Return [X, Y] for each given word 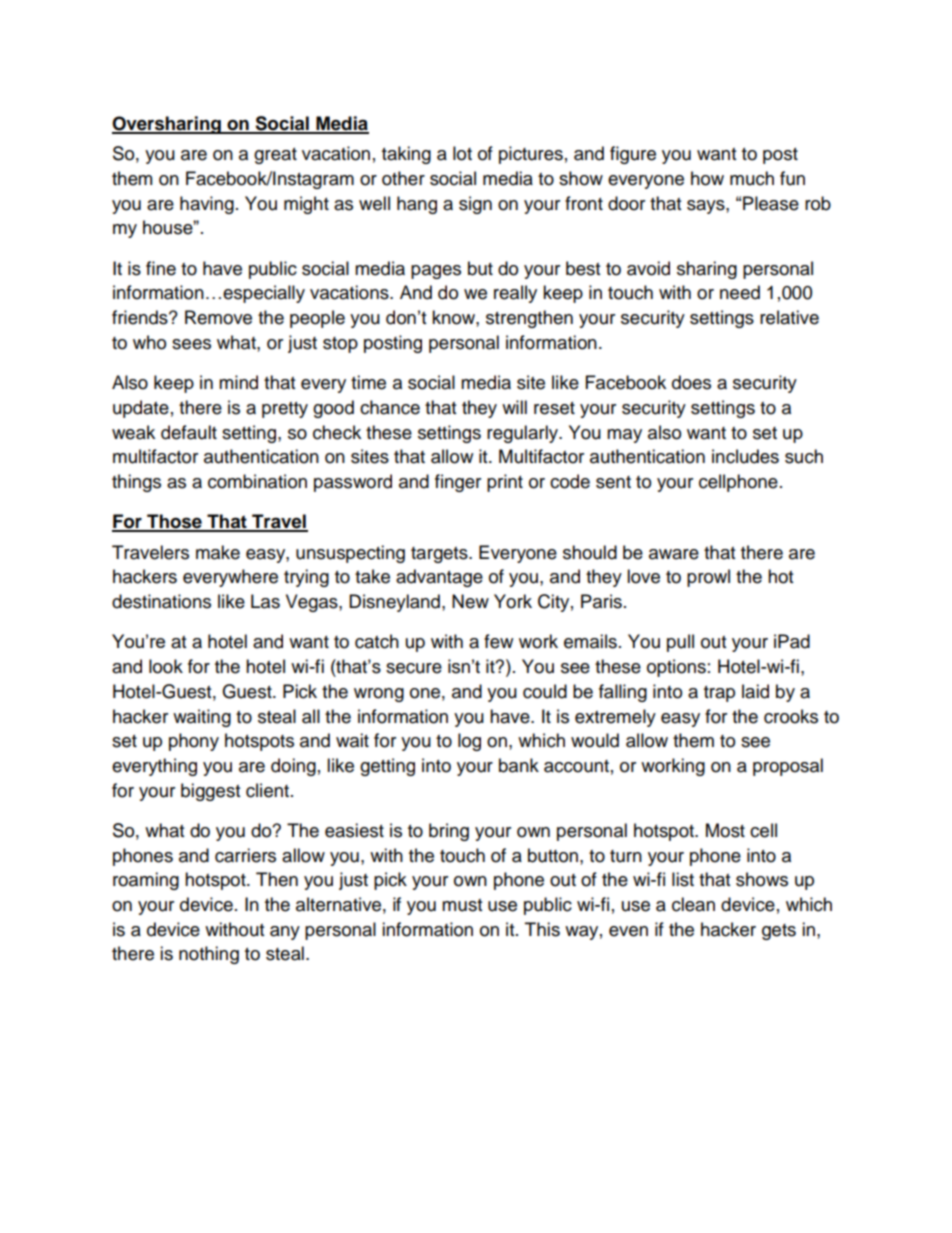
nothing [209, 955]
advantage [439, 578]
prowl [708, 578]
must [462, 905]
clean [693, 904]
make [218, 552]
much [752, 178]
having [207, 205]
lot [462, 153]
